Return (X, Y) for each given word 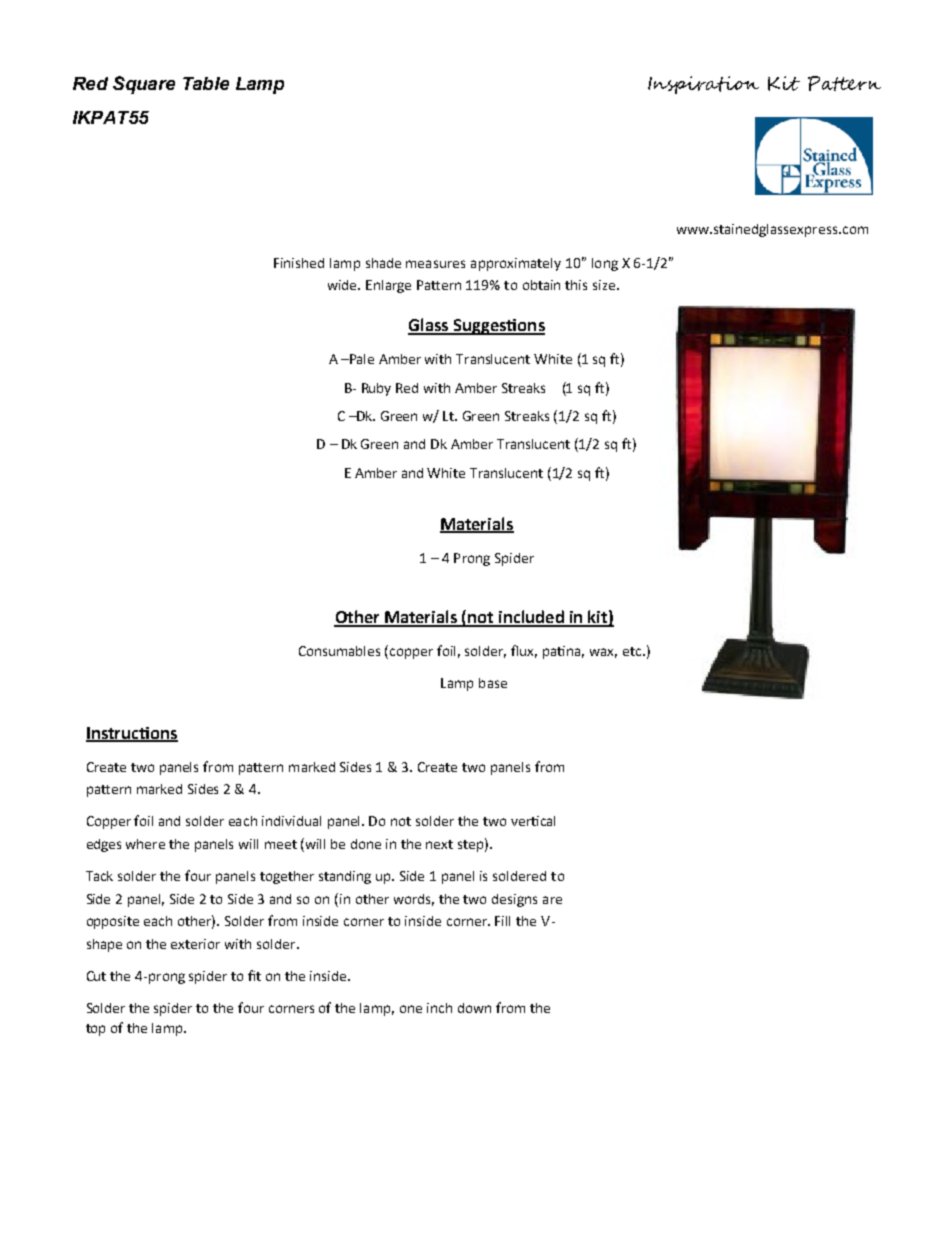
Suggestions (498, 327)
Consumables (339, 651)
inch (439, 1008)
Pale (361, 359)
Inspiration (703, 85)
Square (144, 85)
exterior (195, 944)
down (474, 1008)
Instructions (132, 734)
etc (633, 651)
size (605, 285)
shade (383, 263)
